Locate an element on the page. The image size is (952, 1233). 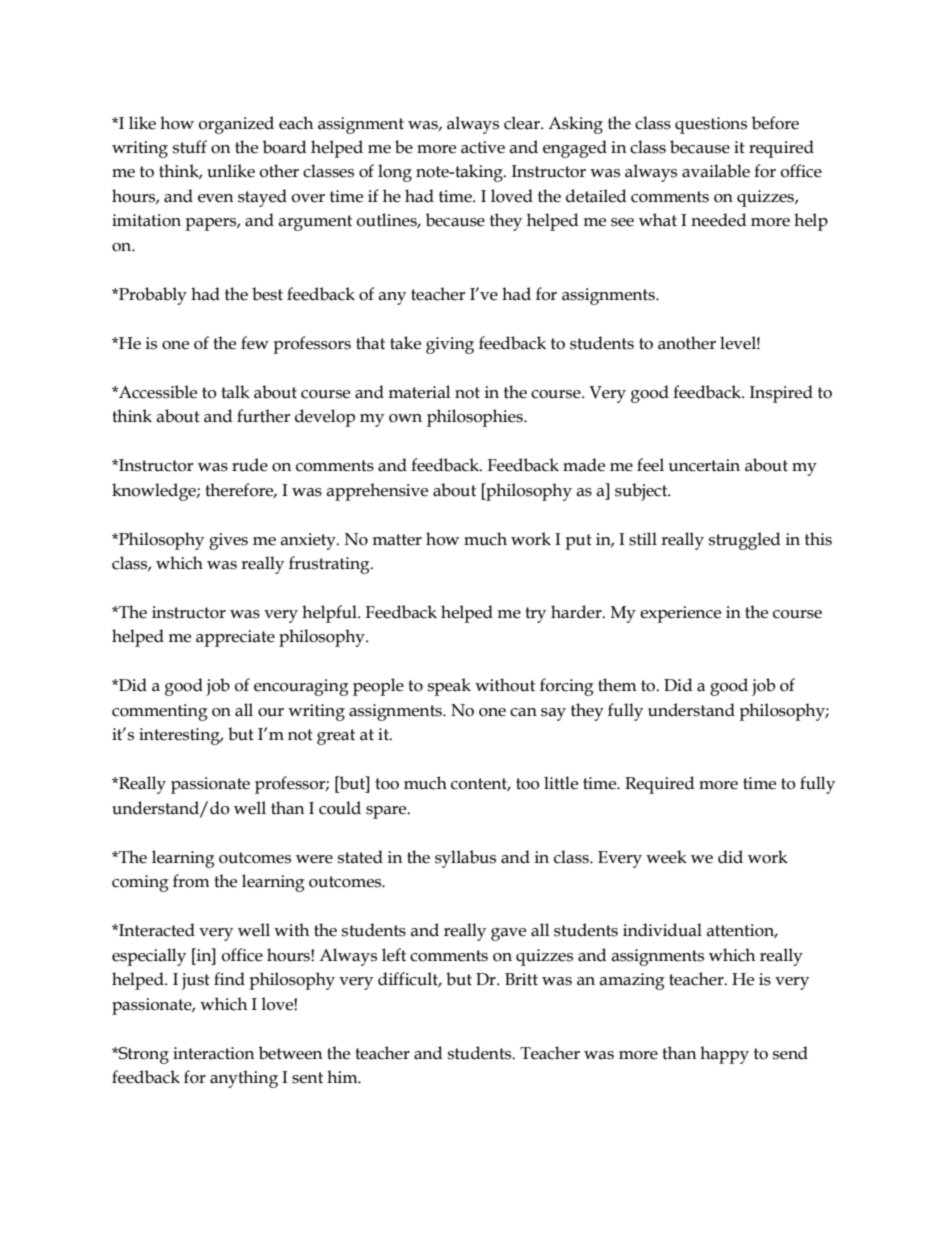
commenting is located at coordinates (160, 712).
